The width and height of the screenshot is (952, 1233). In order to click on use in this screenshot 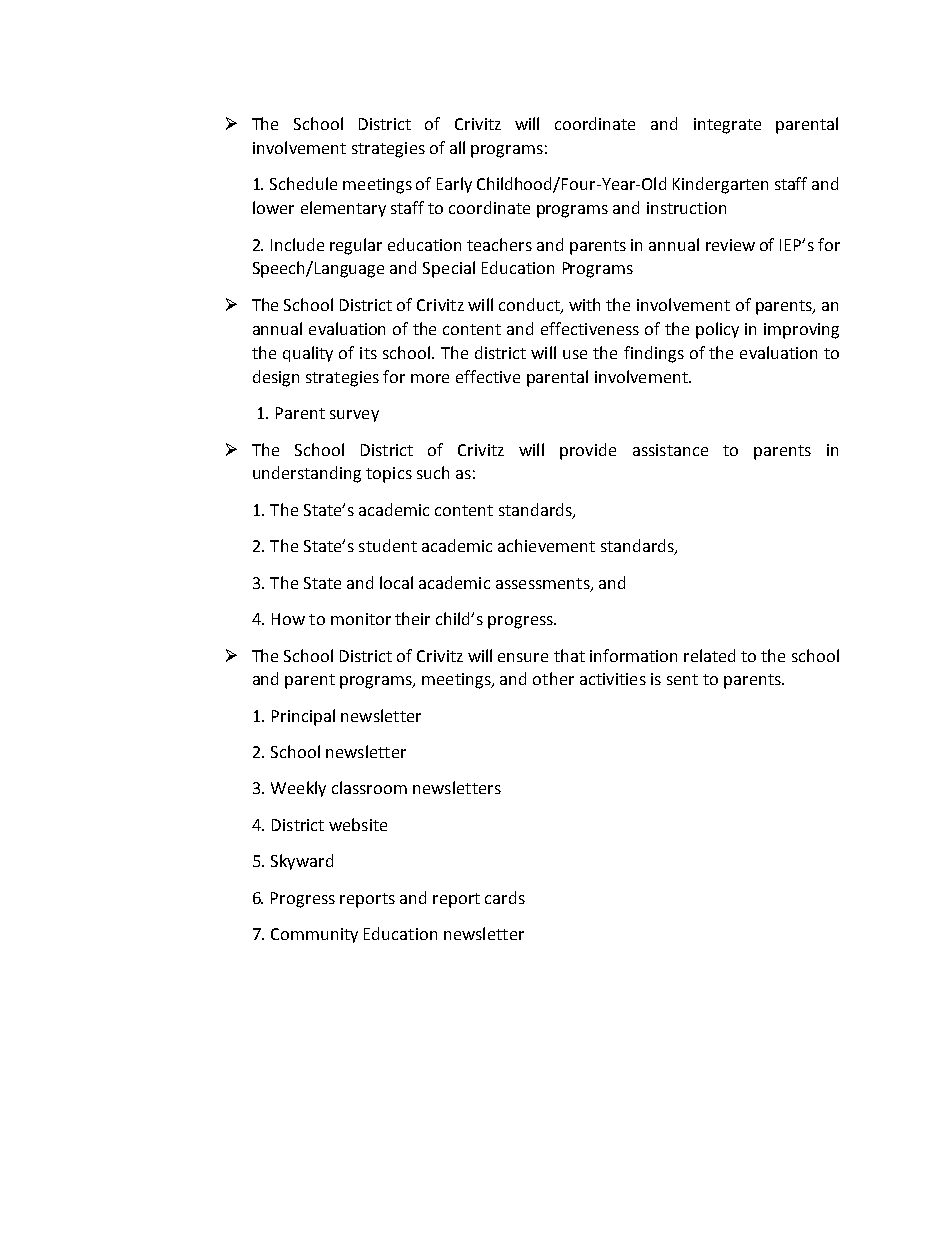, I will do `click(575, 354)`.
